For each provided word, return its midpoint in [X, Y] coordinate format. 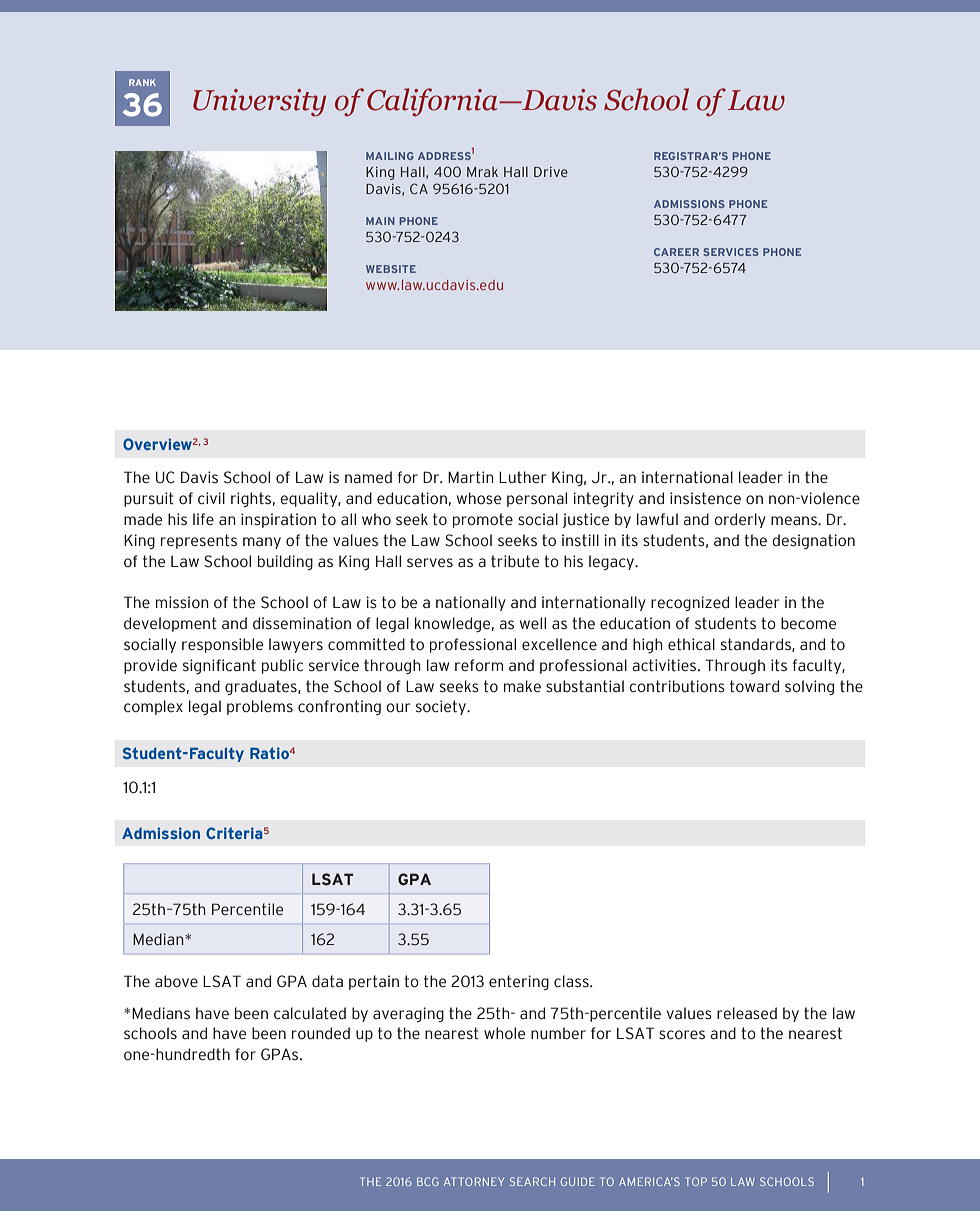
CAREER [676, 252]
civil [211, 498]
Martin [471, 477]
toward [754, 686]
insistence [705, 498]
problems [260, 707]
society [442, 707]
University [259, 103]
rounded [321, 1033]
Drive [551, 172]
